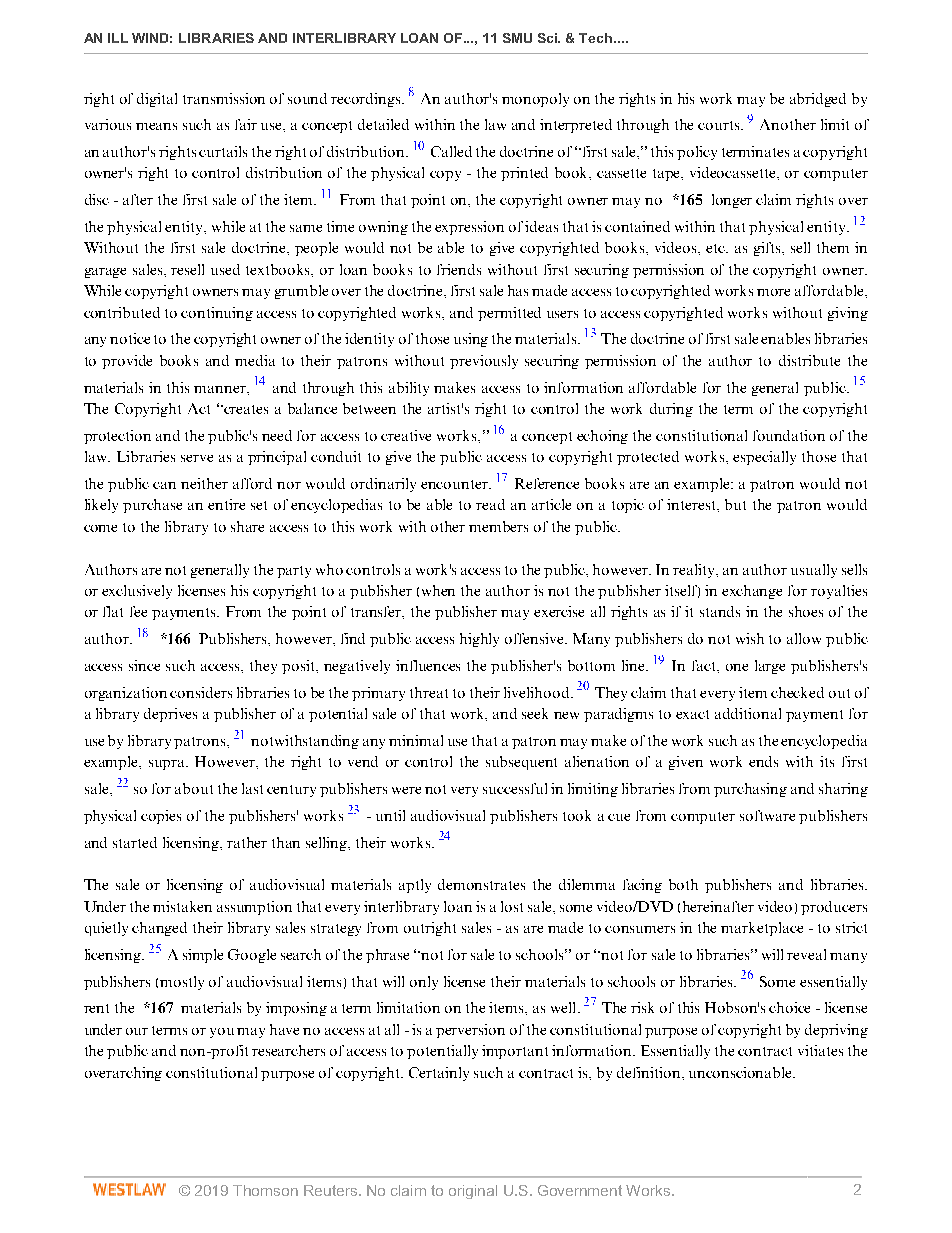  Describe the element at coordinates (265, 1190) in the page. I see `Thomson` at that location.
